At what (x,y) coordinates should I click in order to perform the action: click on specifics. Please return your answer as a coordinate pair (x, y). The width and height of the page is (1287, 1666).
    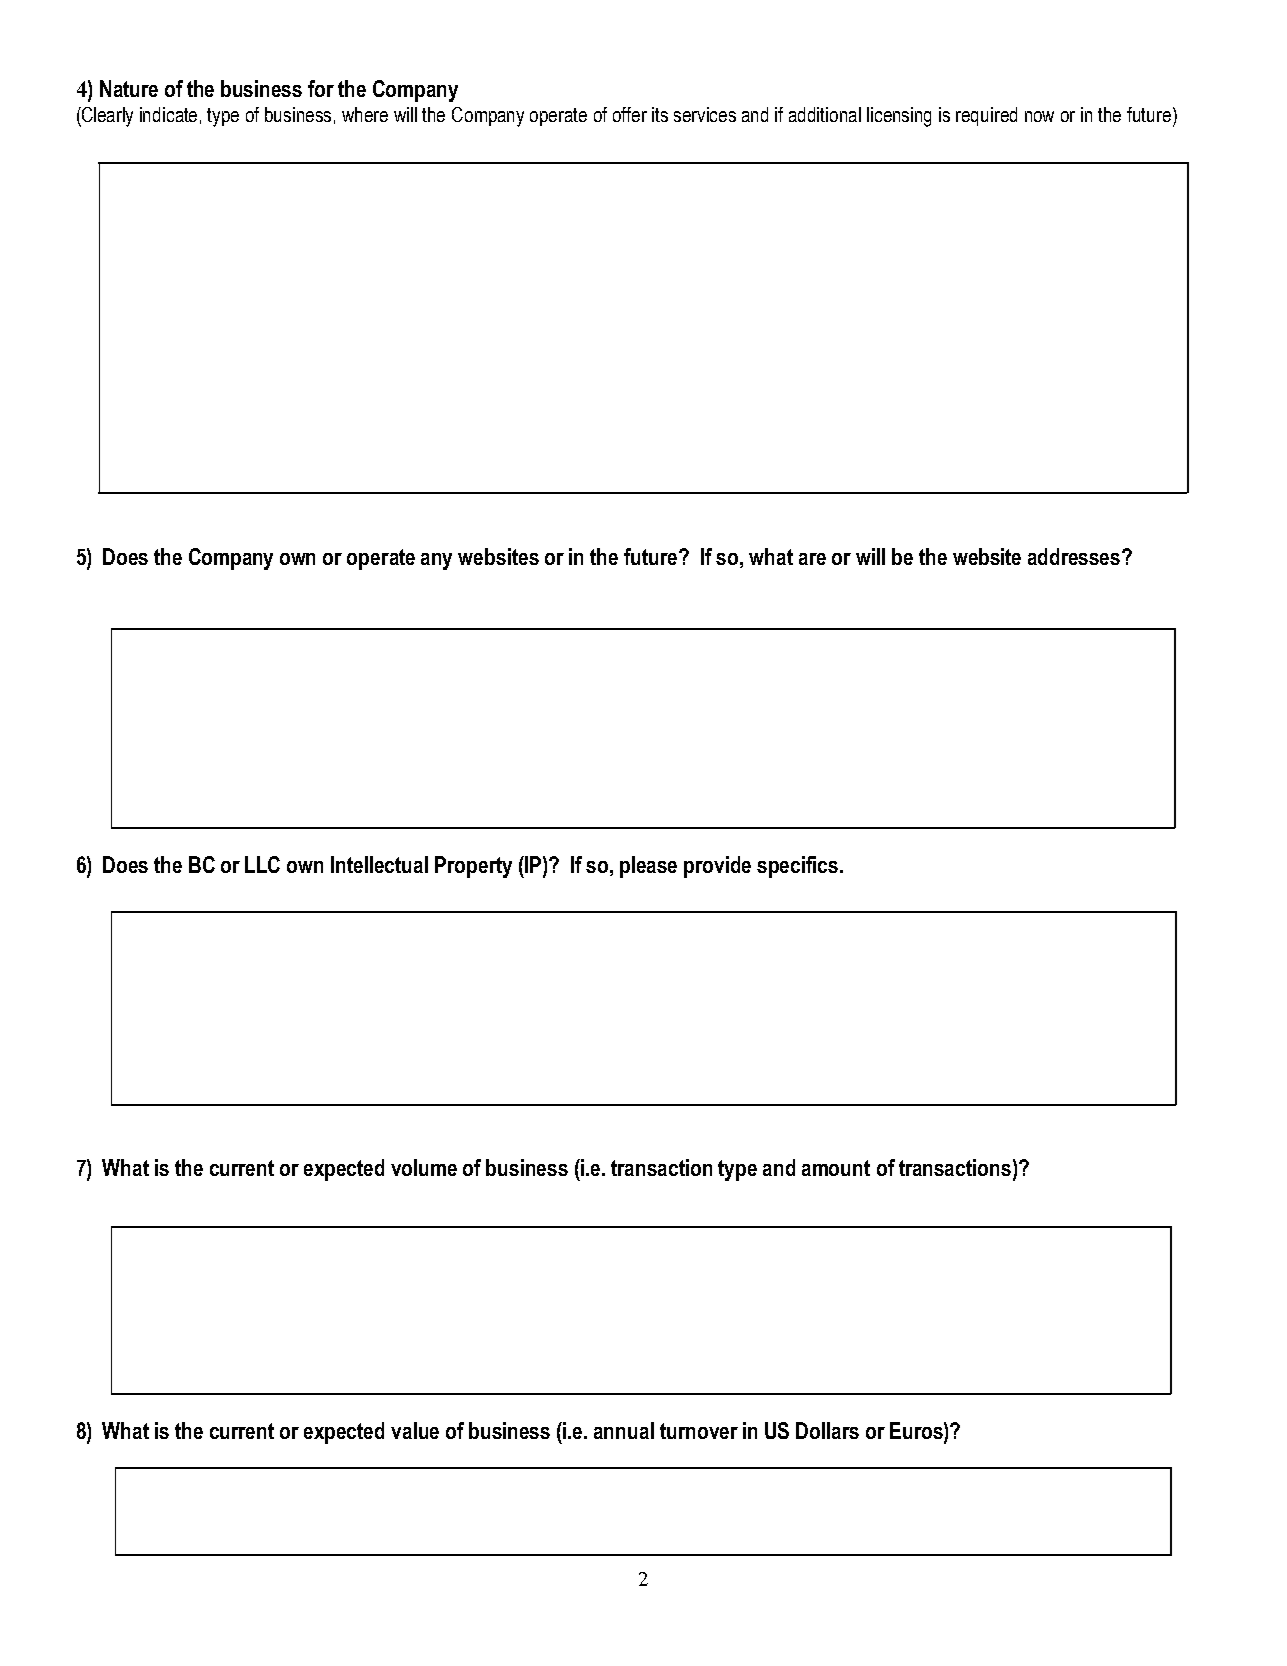
    Looking at the image, I should click on (799, 867).
